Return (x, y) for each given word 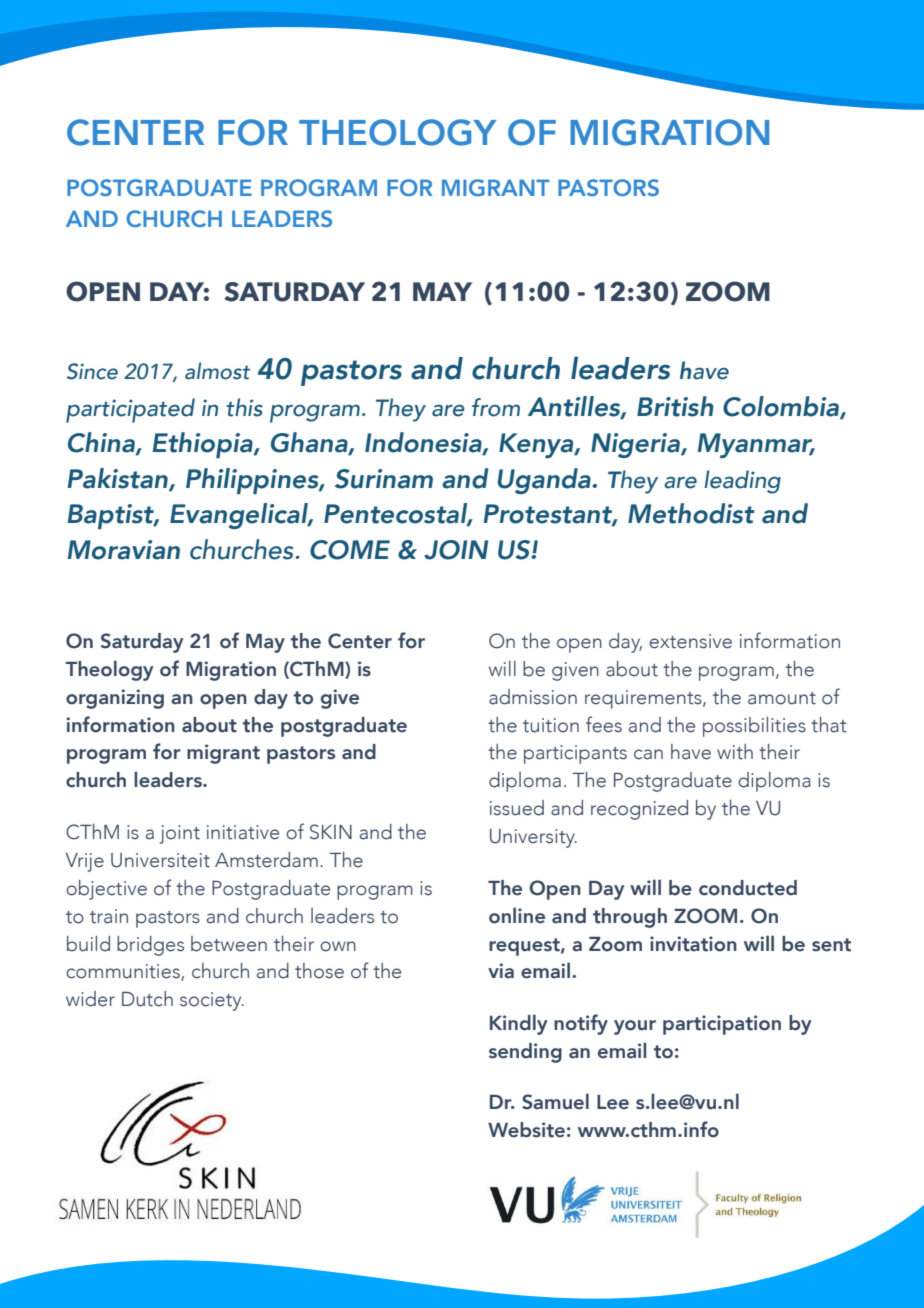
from (496, 407)
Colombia (782, 407)
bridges (150, 946)
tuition (551, 725)
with (735, 752)
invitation (693, 944)
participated (130, 410)
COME (350, 550)
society (212, 1001)
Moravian (124, 550)
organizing (115, 699)
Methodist (691, 513)
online (517, 915)
